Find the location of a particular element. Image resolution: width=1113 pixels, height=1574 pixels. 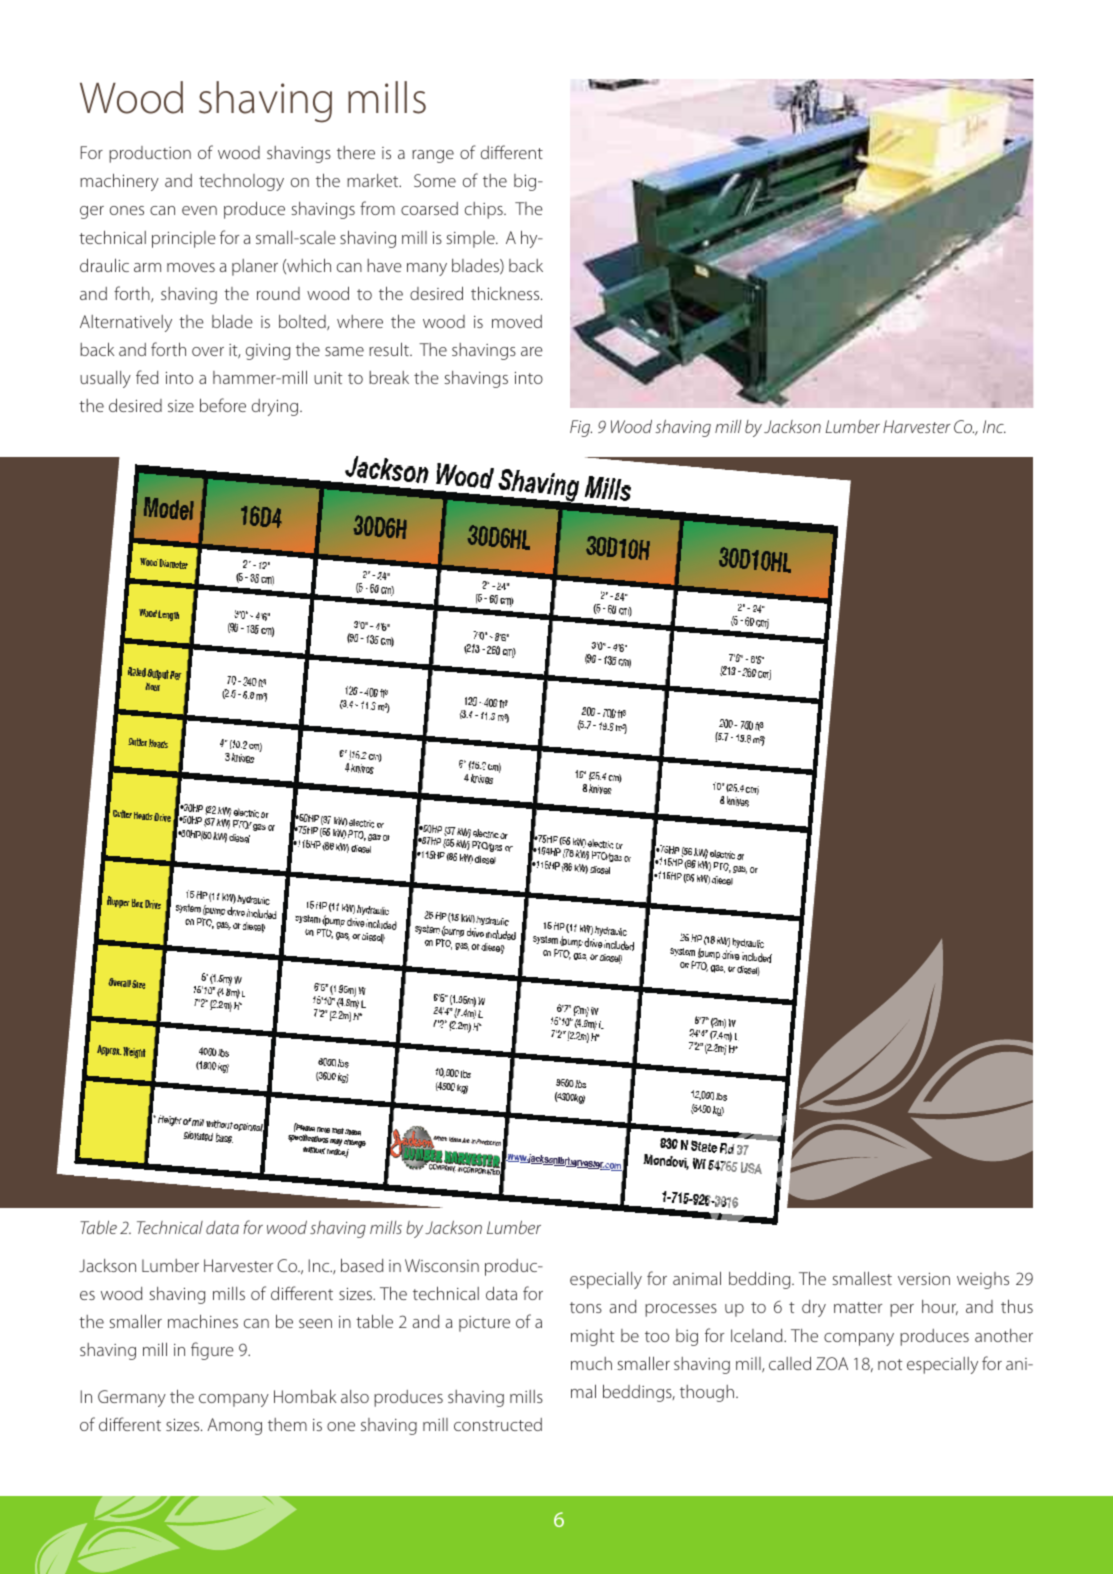

version is located at coordinates (924, 1279).
